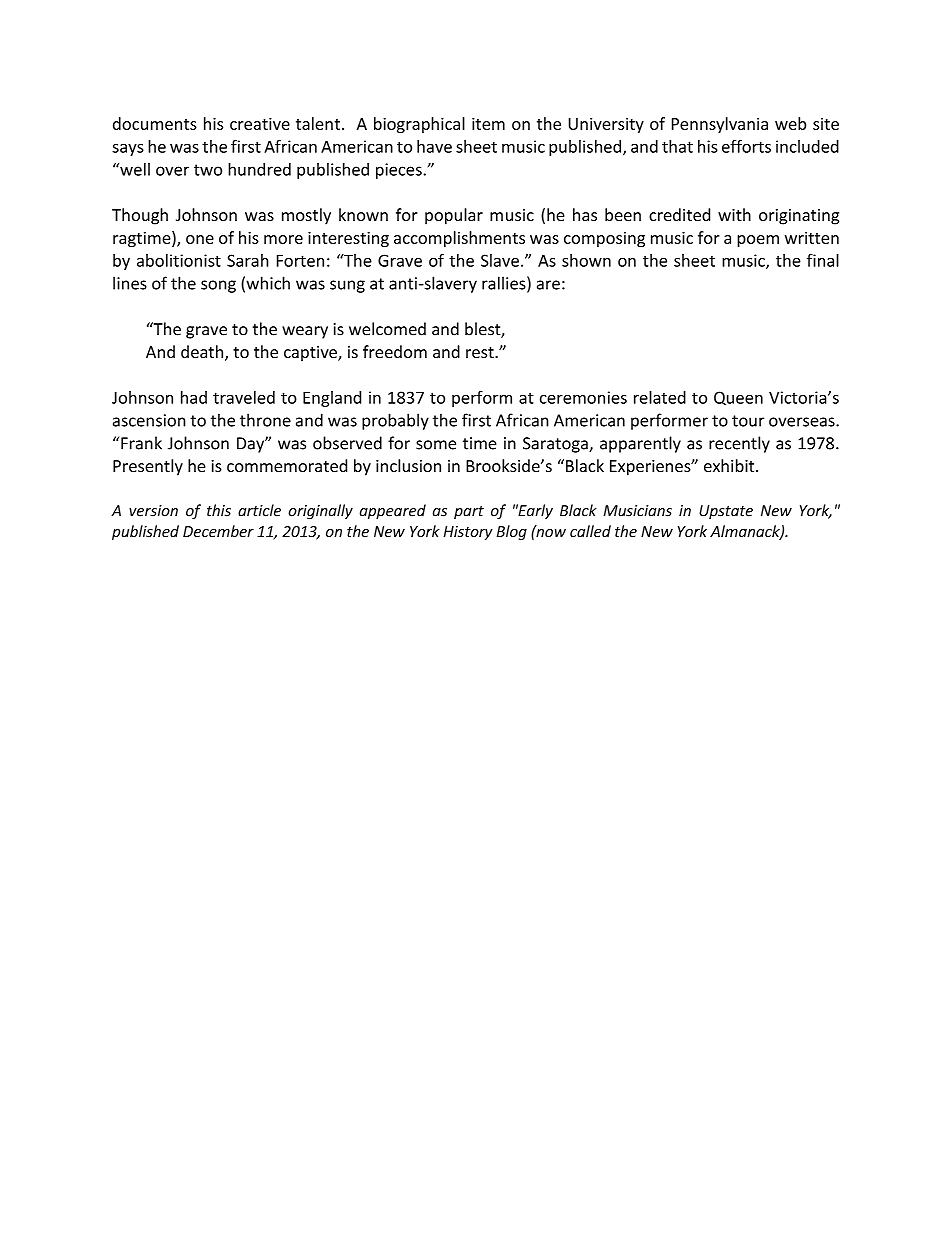 Image resolution: width=952 pixels, height=1233 pixels. Describe the element at coordinates (219, 510) in the document. I see `this` at that location.
